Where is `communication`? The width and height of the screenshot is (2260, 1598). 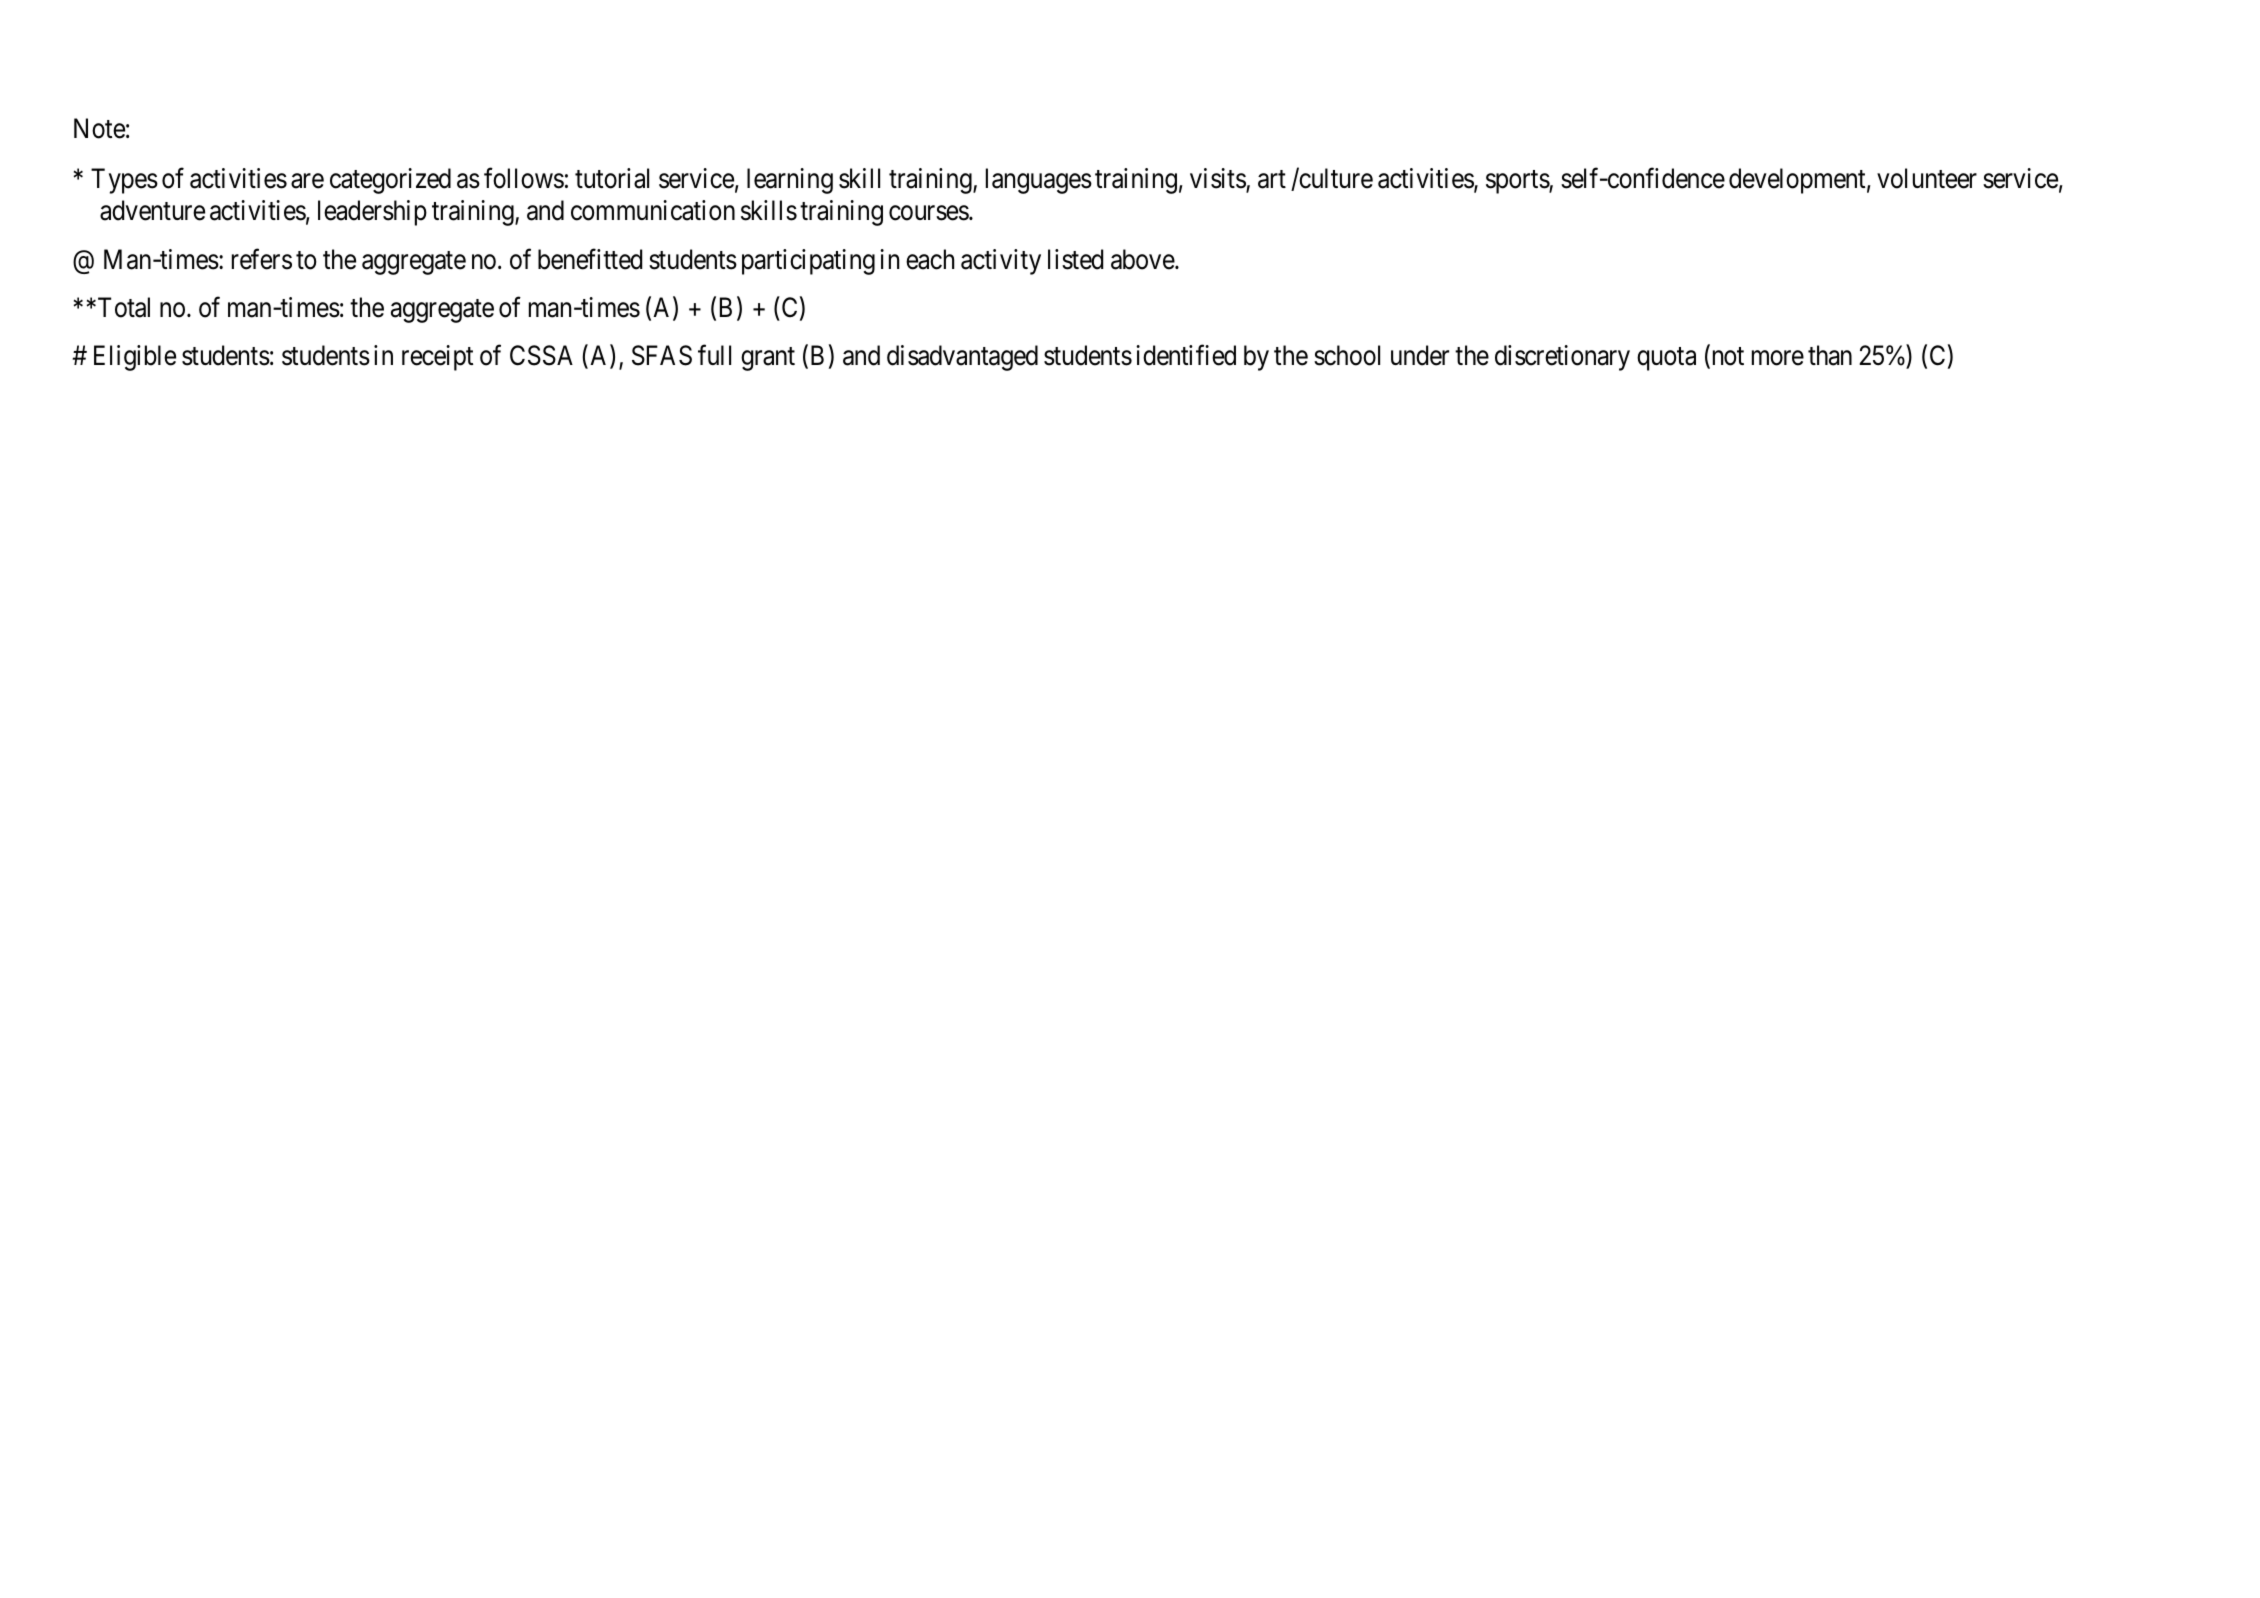
communication is located at coordinates (653, 210).
